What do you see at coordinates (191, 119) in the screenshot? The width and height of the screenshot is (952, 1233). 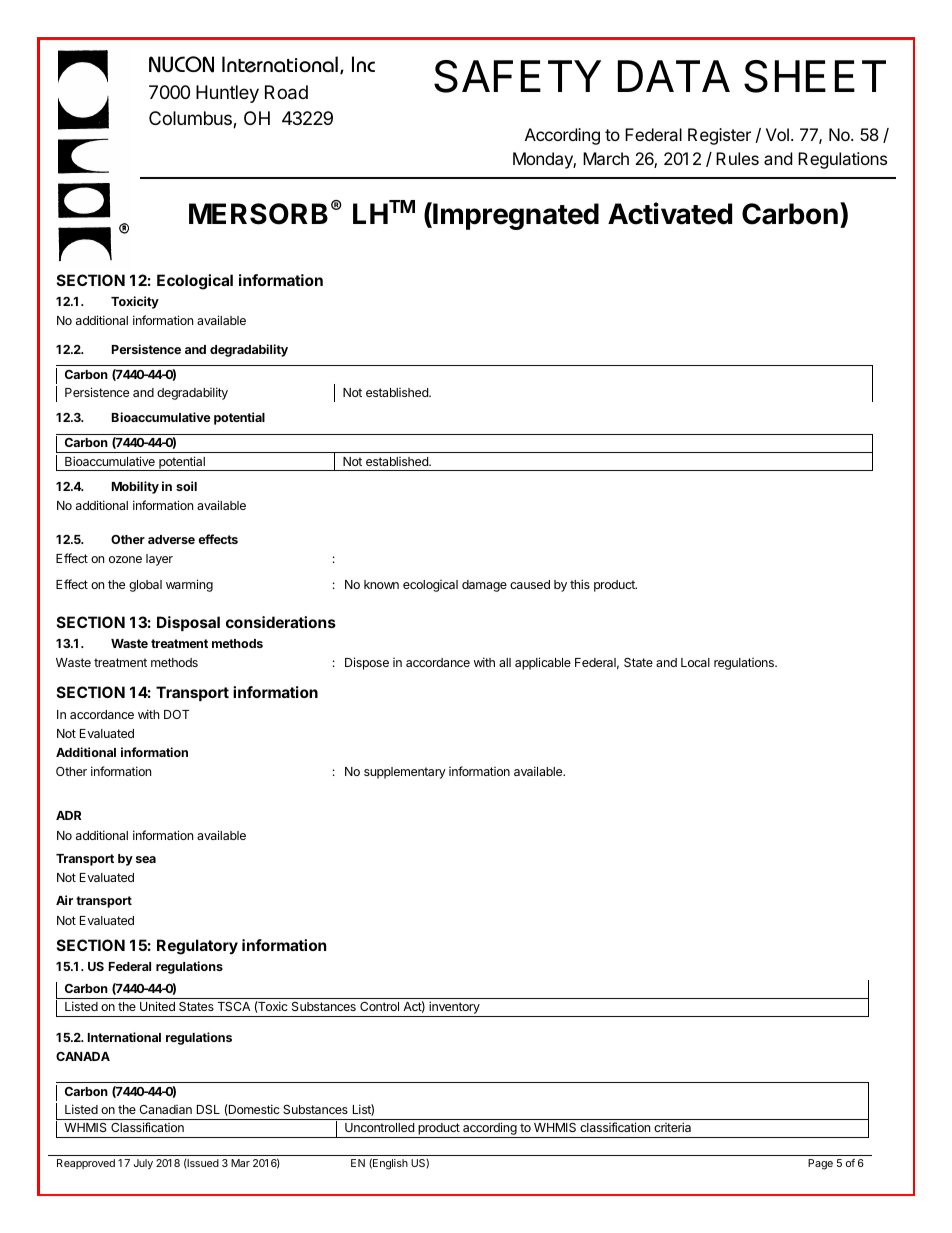 I see `Columbus` at bounding box center [191, 119].
